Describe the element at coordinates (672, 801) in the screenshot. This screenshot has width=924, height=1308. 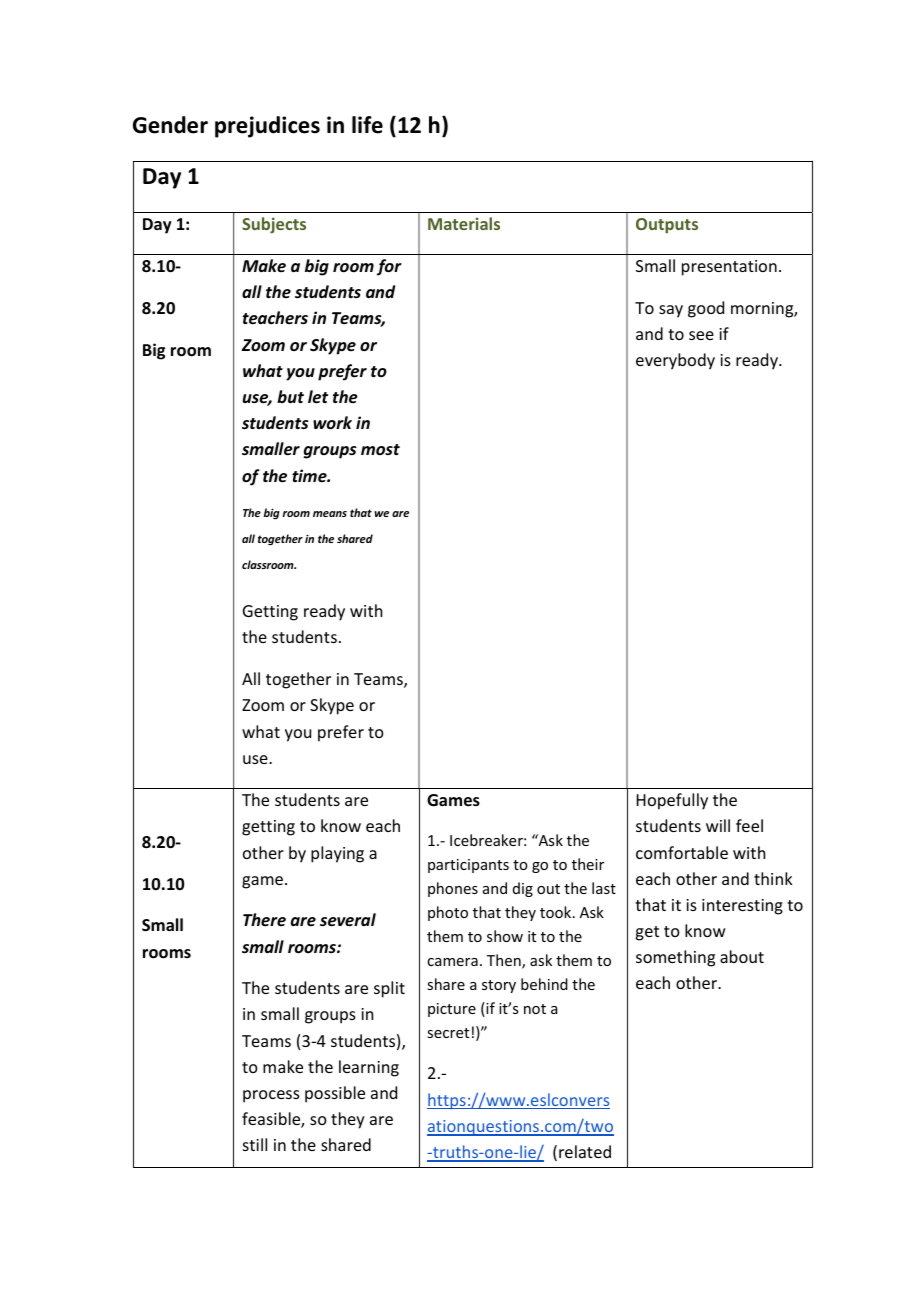
I see `Hopefully` at that location.
